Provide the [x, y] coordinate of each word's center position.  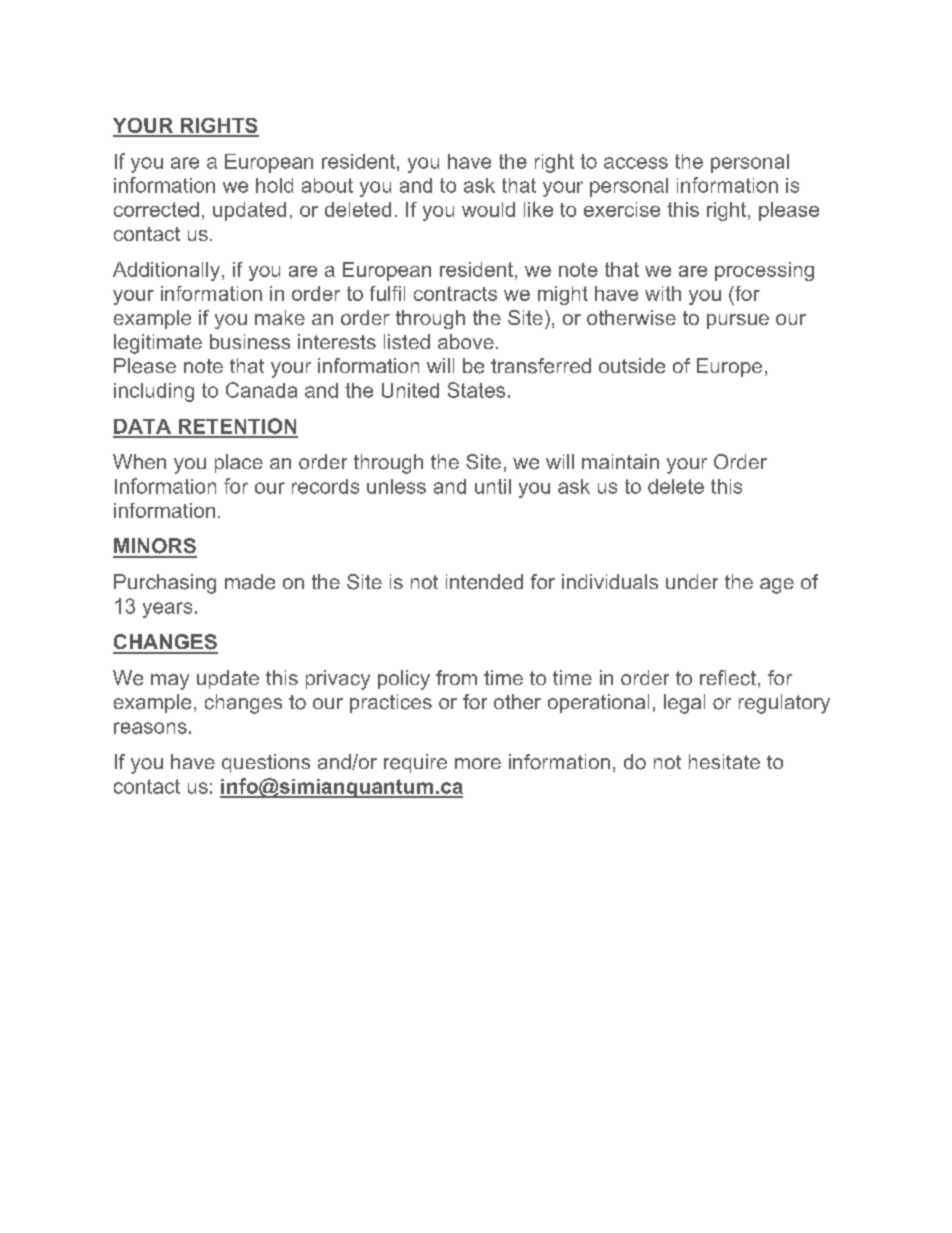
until [493, 486]
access [636, 163]
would [488, 209]
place [239, 463]
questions [266, 763]
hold [274, 185]
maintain [620, 461]
